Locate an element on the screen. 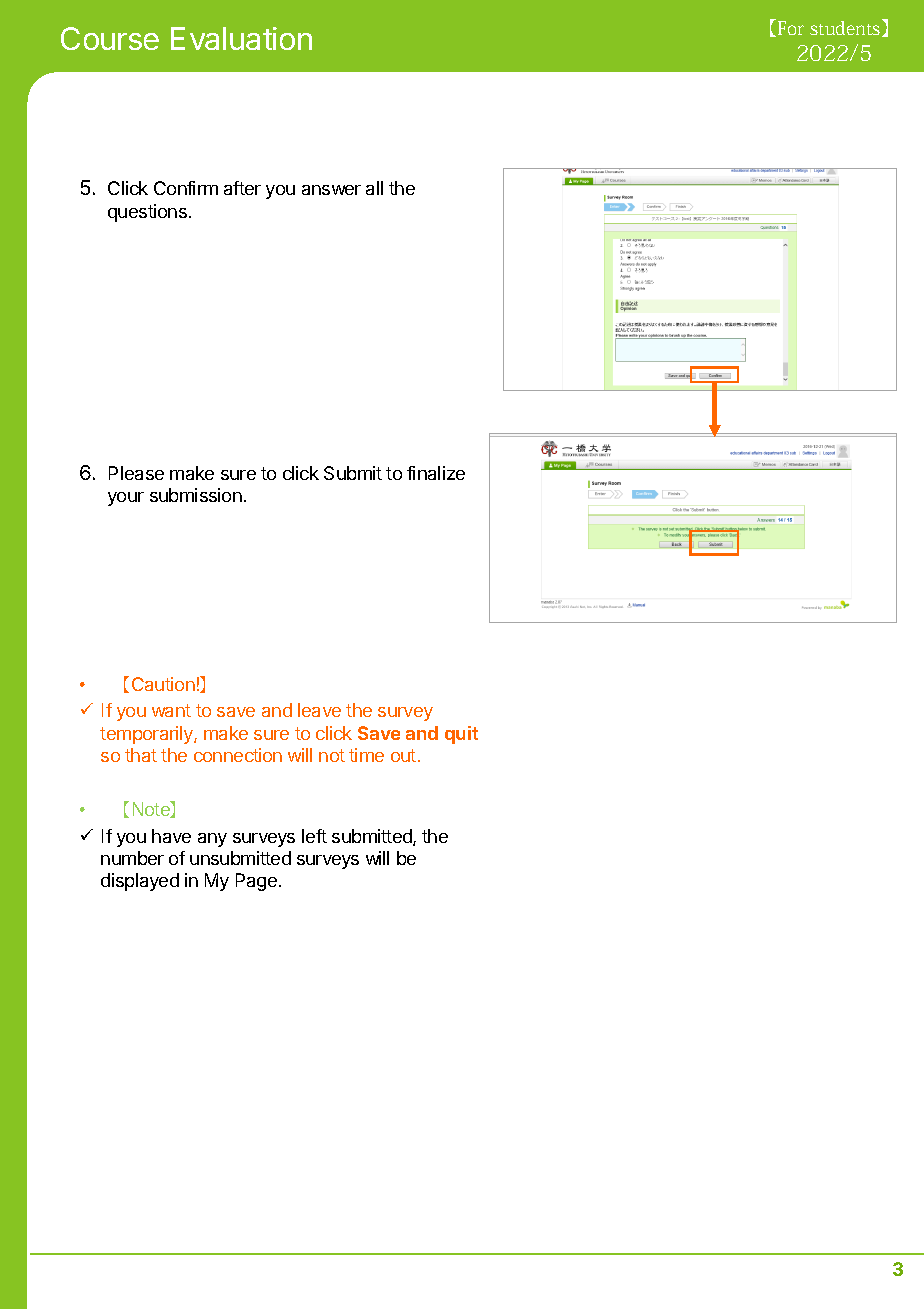 This screenshot has height=1309, width=924. Course is located at coordinates (110, 38).
